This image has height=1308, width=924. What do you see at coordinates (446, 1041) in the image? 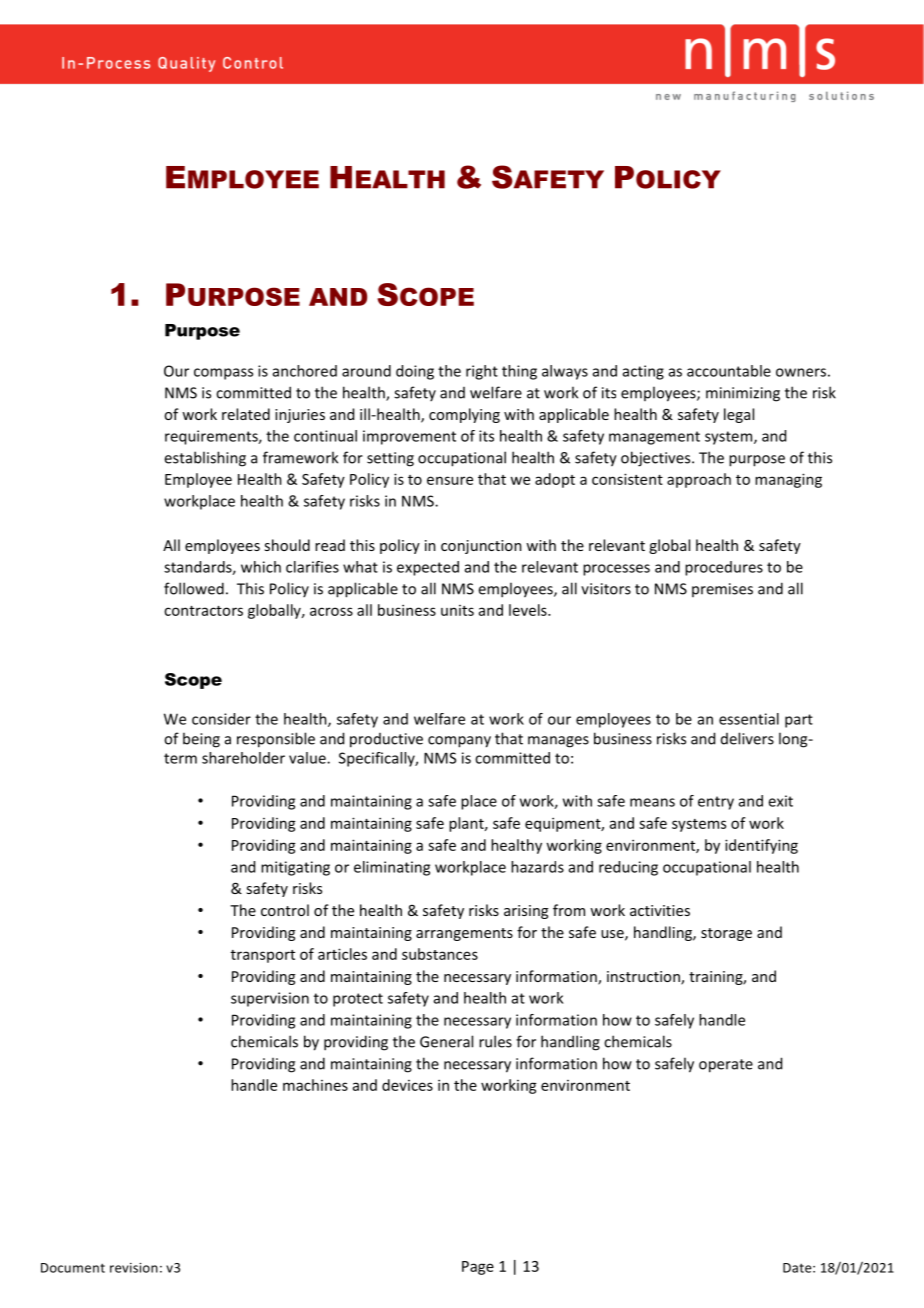
I see `General` at bounding box center [446, 1041].
